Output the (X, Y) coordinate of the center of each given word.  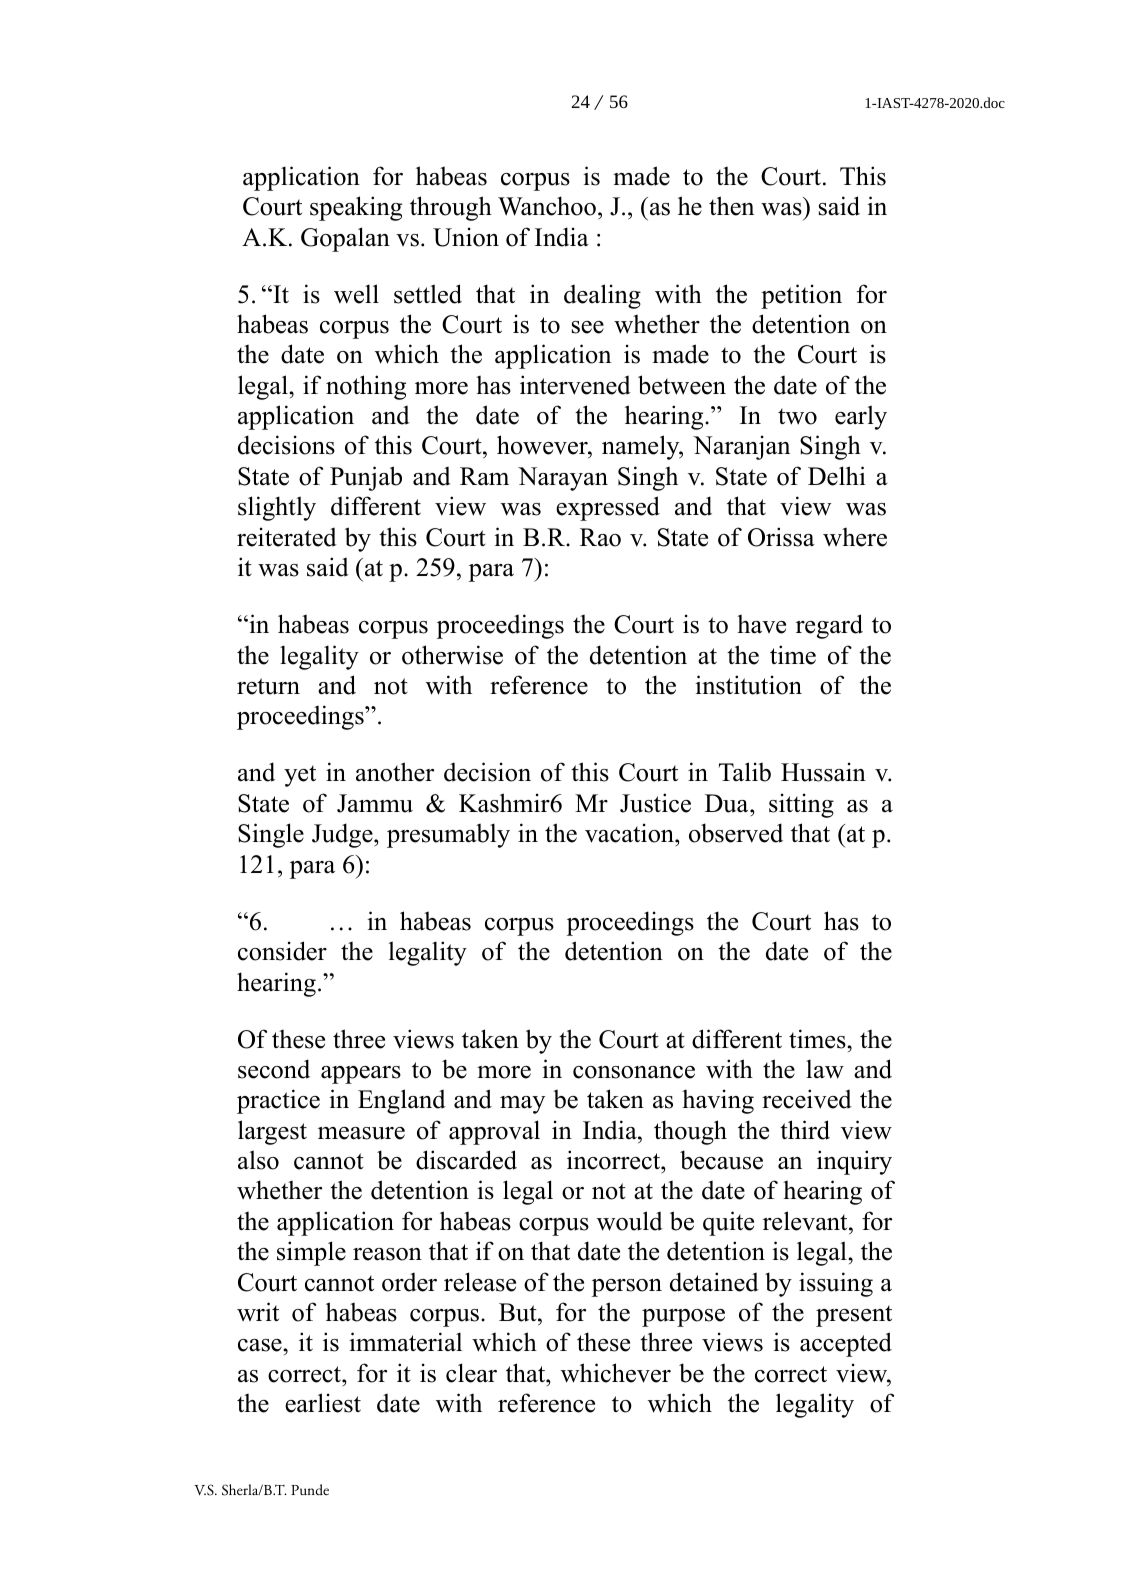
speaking (356, 208)
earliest (323, 1403)
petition (801, 296)
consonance (634, 1072)
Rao (600, 537)
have (761, 624)
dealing (602, 296)
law (825, 1069)
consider (282, 951)
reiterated (287, 537)
